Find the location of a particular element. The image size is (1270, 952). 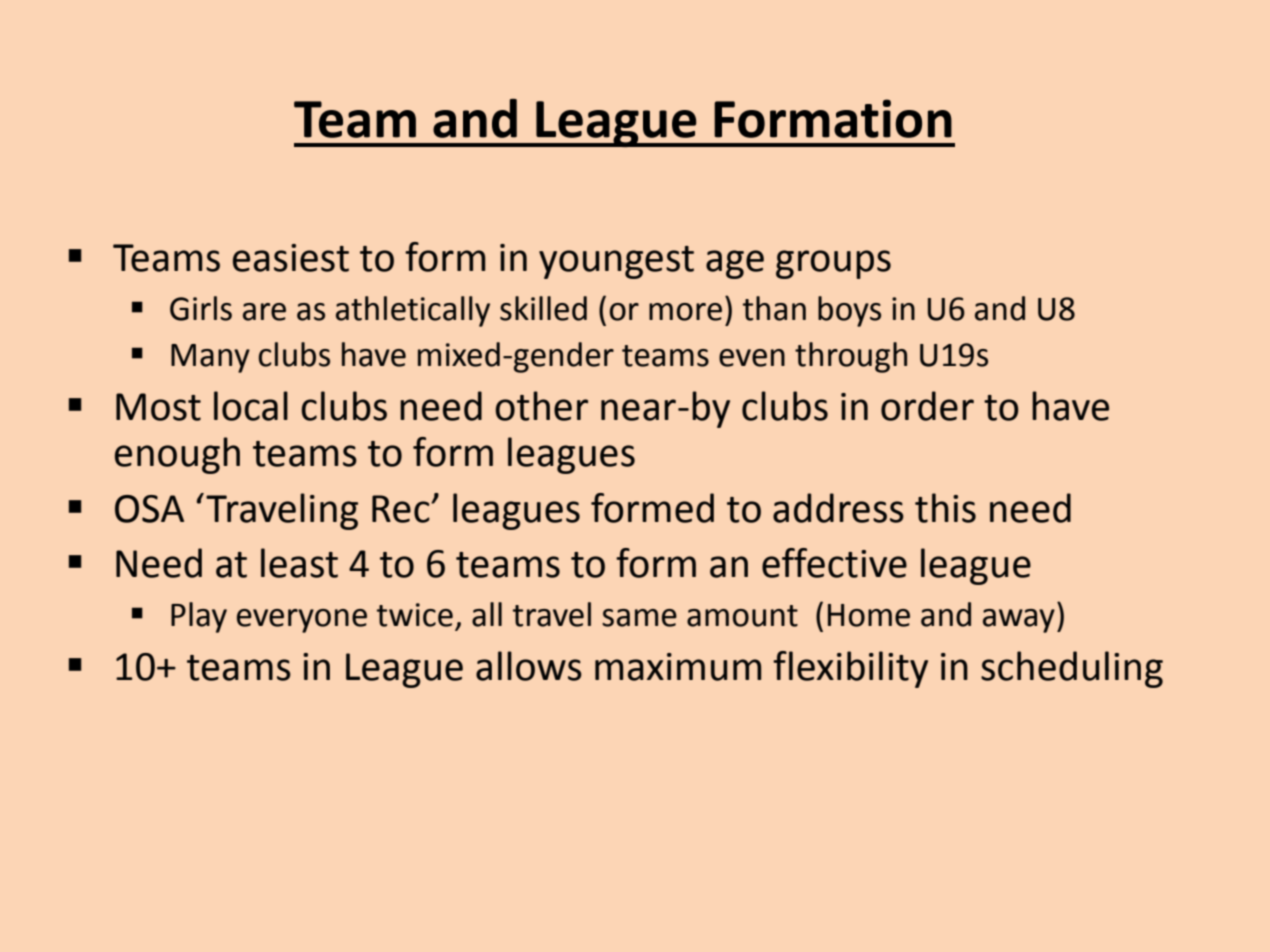

youngest is located at coordinates (616, 262).
